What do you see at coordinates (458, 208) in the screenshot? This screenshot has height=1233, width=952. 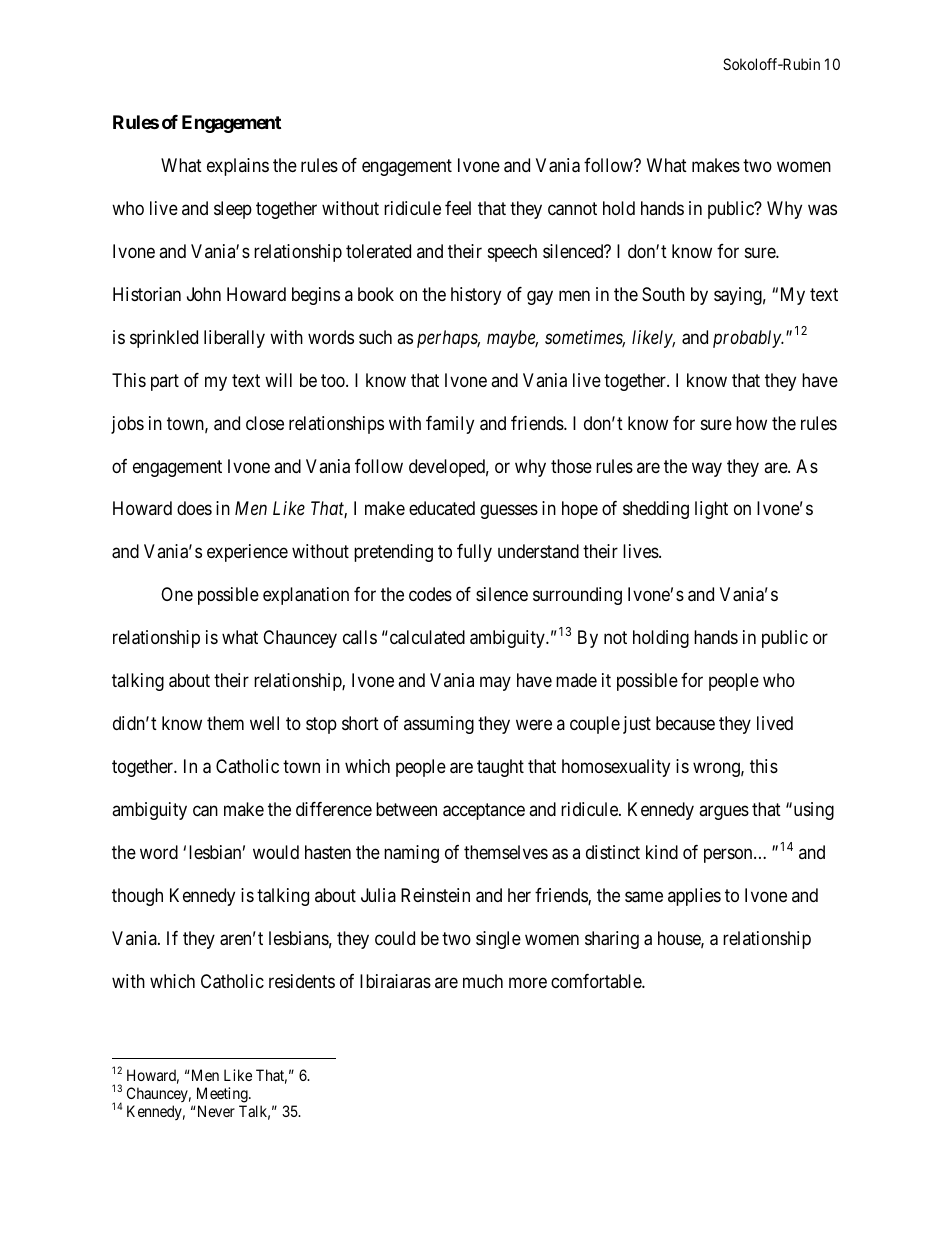 I see `feel` at bounding box center [458, 208].
